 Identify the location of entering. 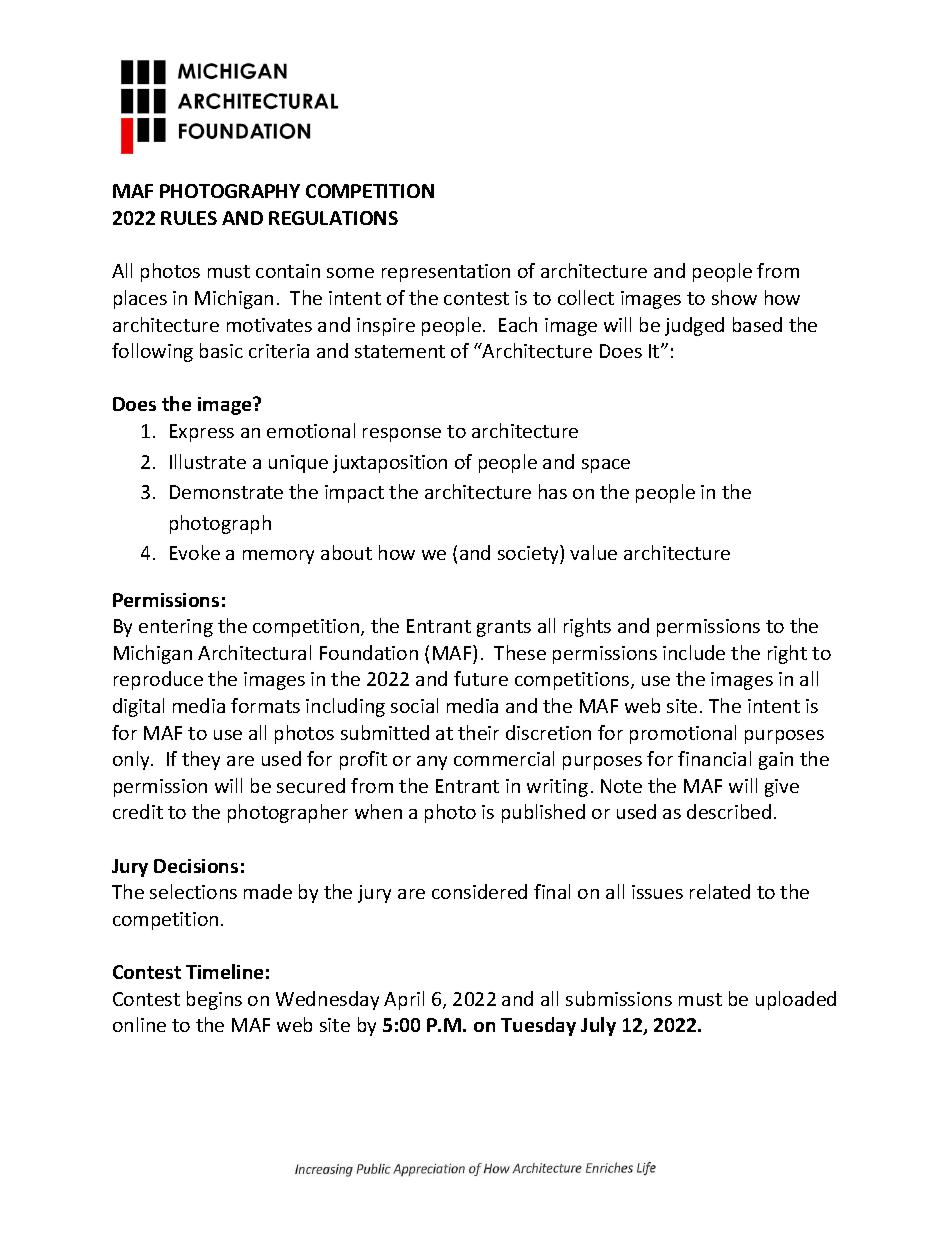
(176, 628).
